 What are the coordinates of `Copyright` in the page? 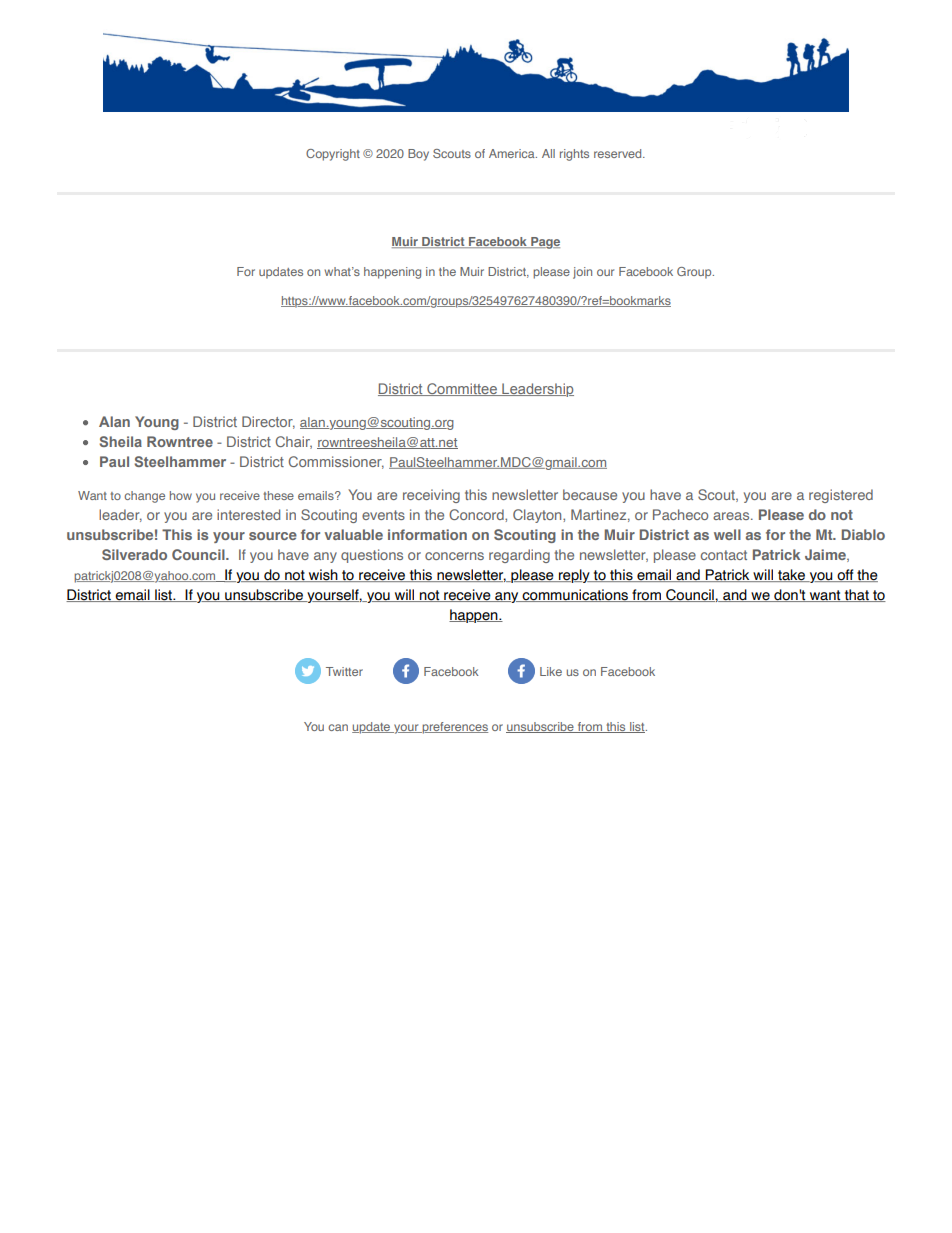 It's located at (333, 155).
